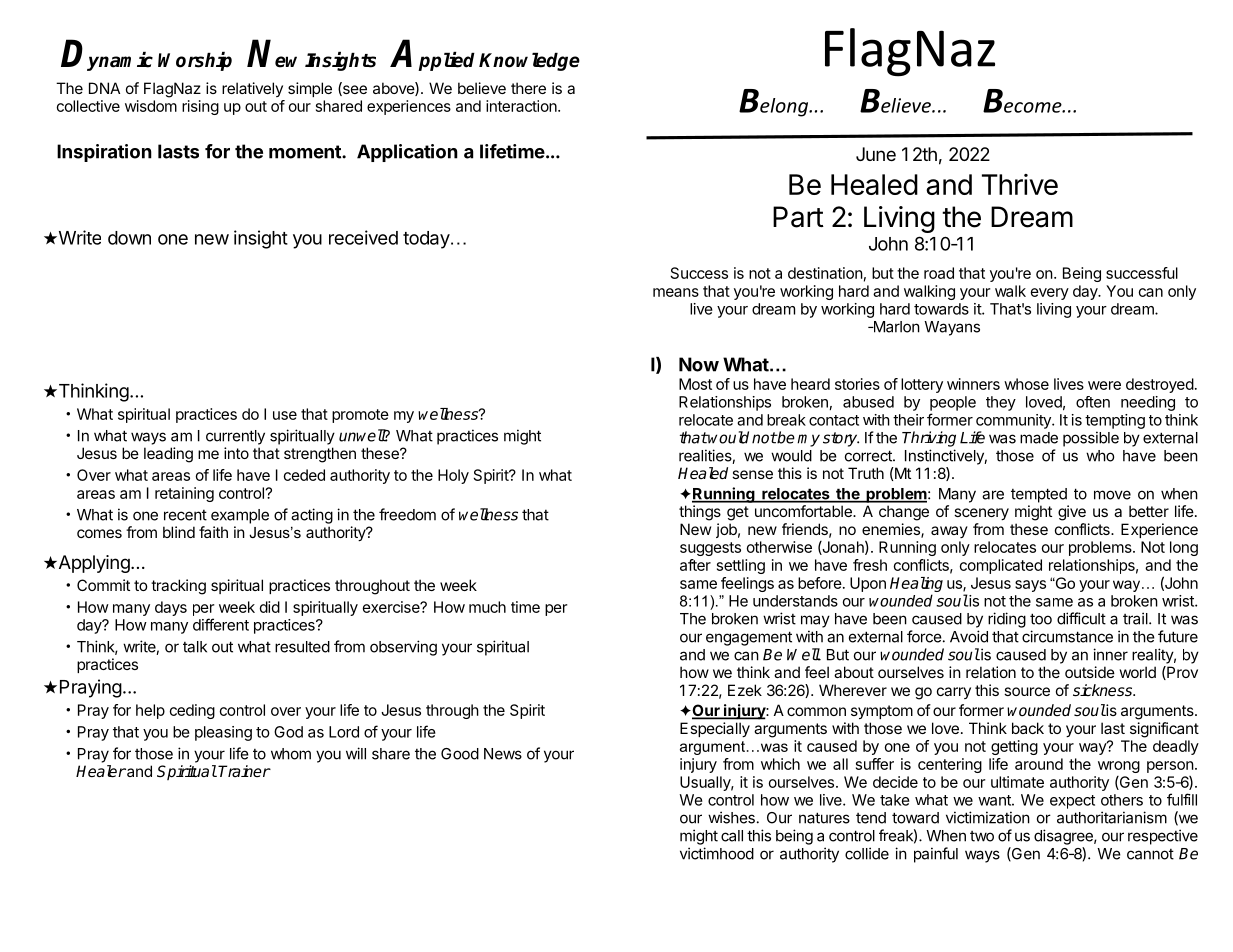 This image has width=1233, height=952. Describe the element at coordinates (252, 89) in the image. I see `relatively` at that location.
